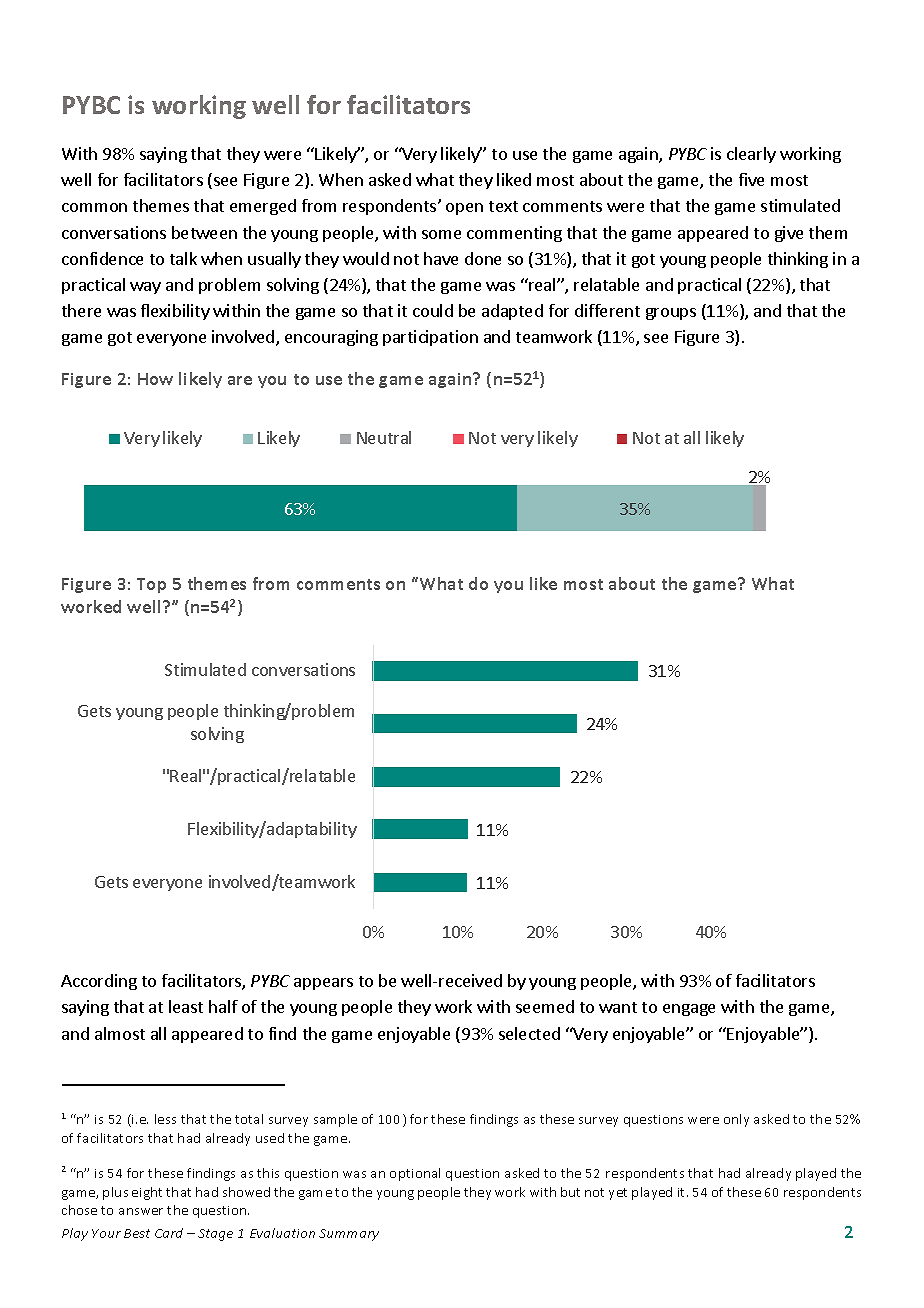 This document has height=1308, width=924. What do you see at coordinates (151, 585) in the document?
I see `Top` at bounding box center [151, 585].
